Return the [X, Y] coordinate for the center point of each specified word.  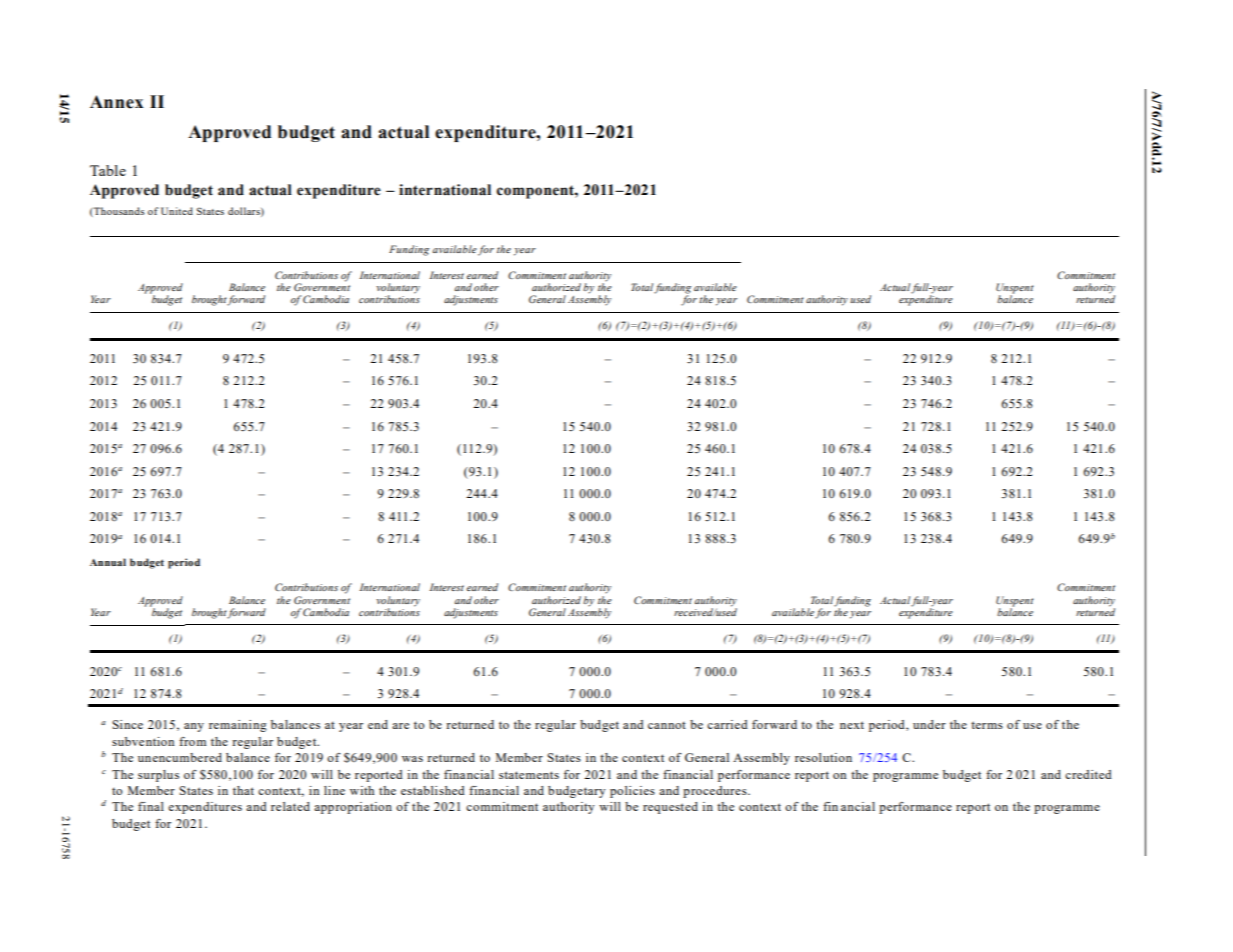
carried [727, 724]
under [929, 724]
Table [108, 170]
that [243, 790]
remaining [238, 726]
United [177, 211]
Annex [116, 102]
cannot [667, 725]
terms [987, 725]
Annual [108, 562]
